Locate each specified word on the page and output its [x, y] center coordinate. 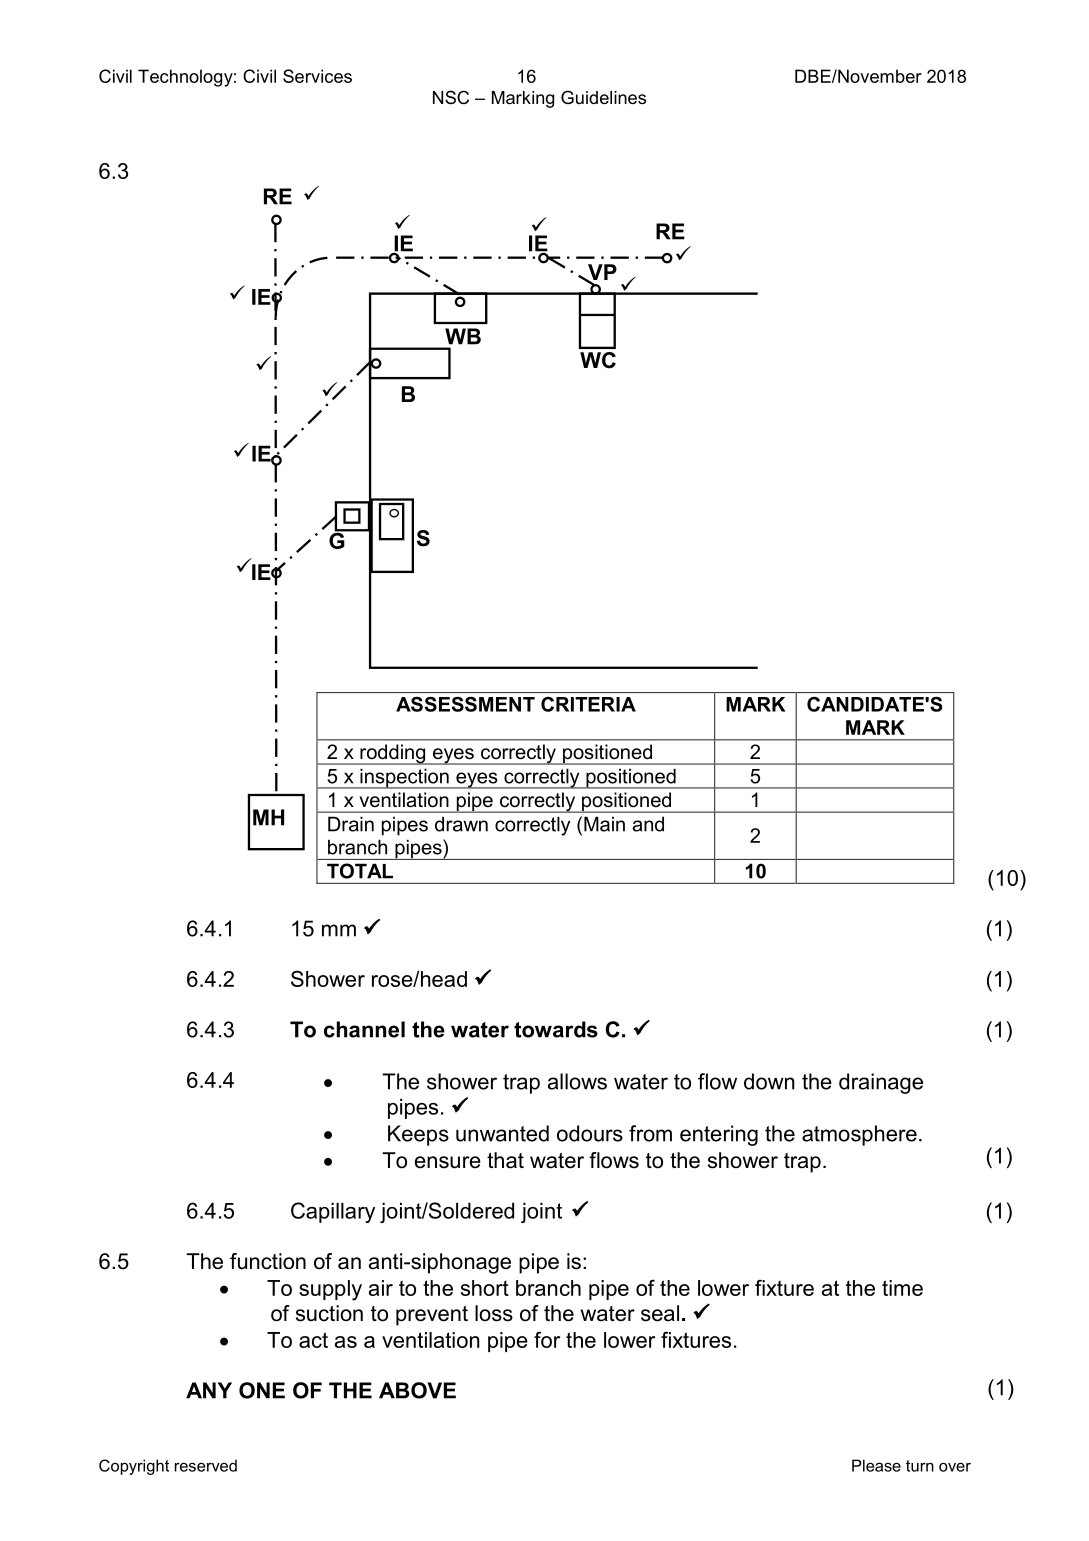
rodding [393, 754]
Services [317, 76]
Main [604, 824]
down [769, 1081]
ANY [209, 1390]
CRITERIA [588, 704]
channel [364, 1029]
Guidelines [603, 97]
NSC [451, 97]
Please [876, 1465]
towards [556, 1029]
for [547, 1339]
